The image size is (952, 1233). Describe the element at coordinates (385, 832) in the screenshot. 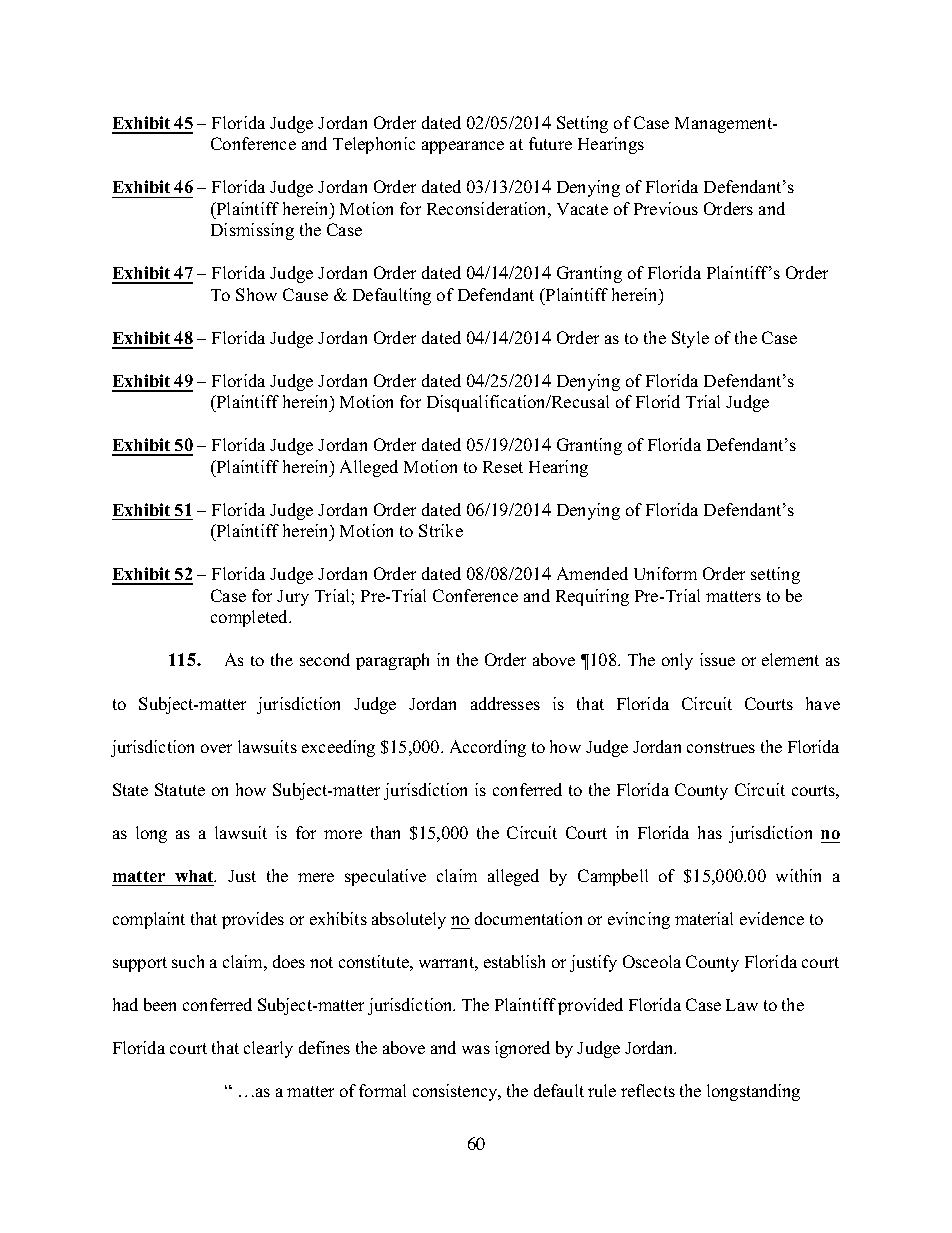

I see `than` at that location.
